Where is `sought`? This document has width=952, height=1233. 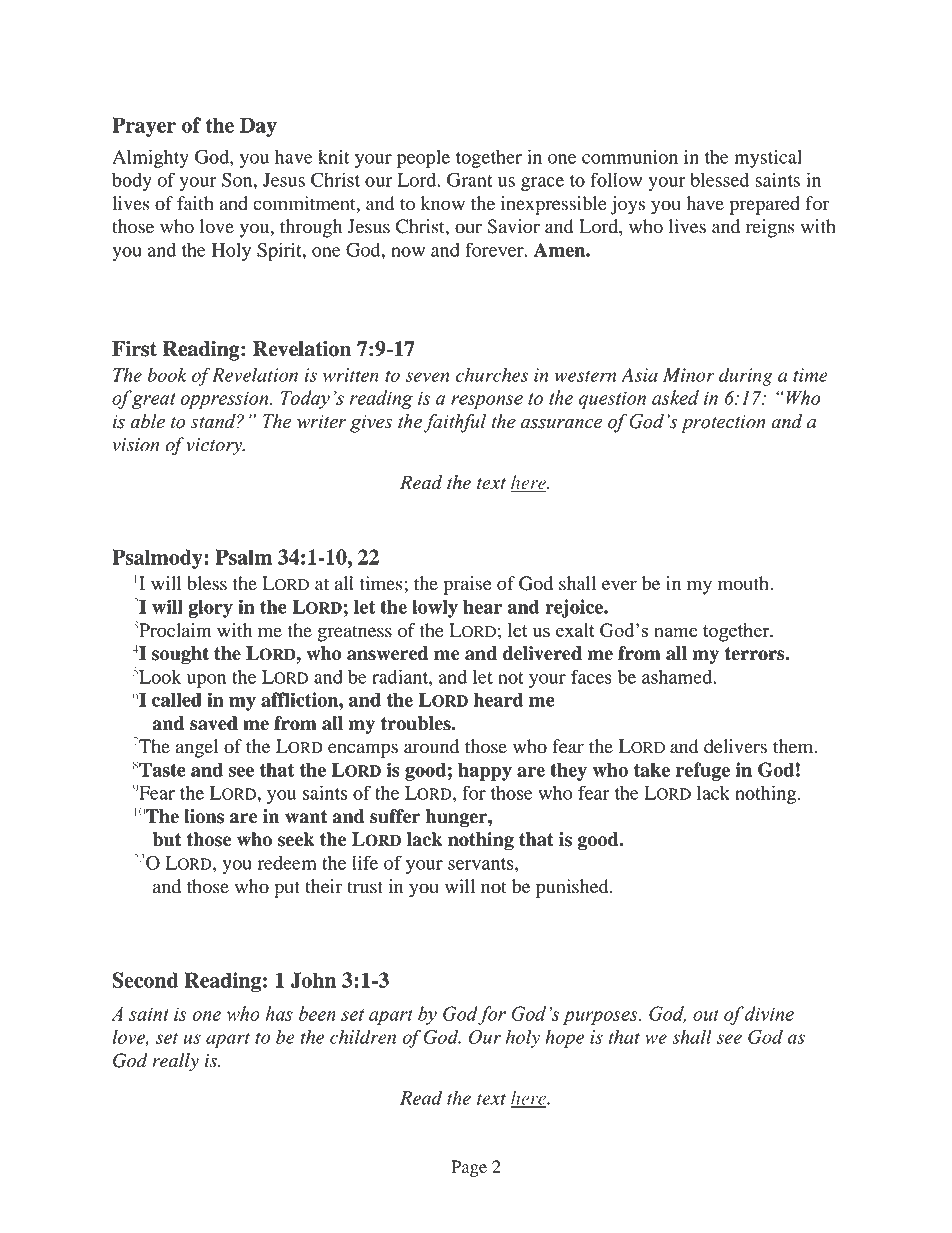 sought is located at coordinates (180, 655).
